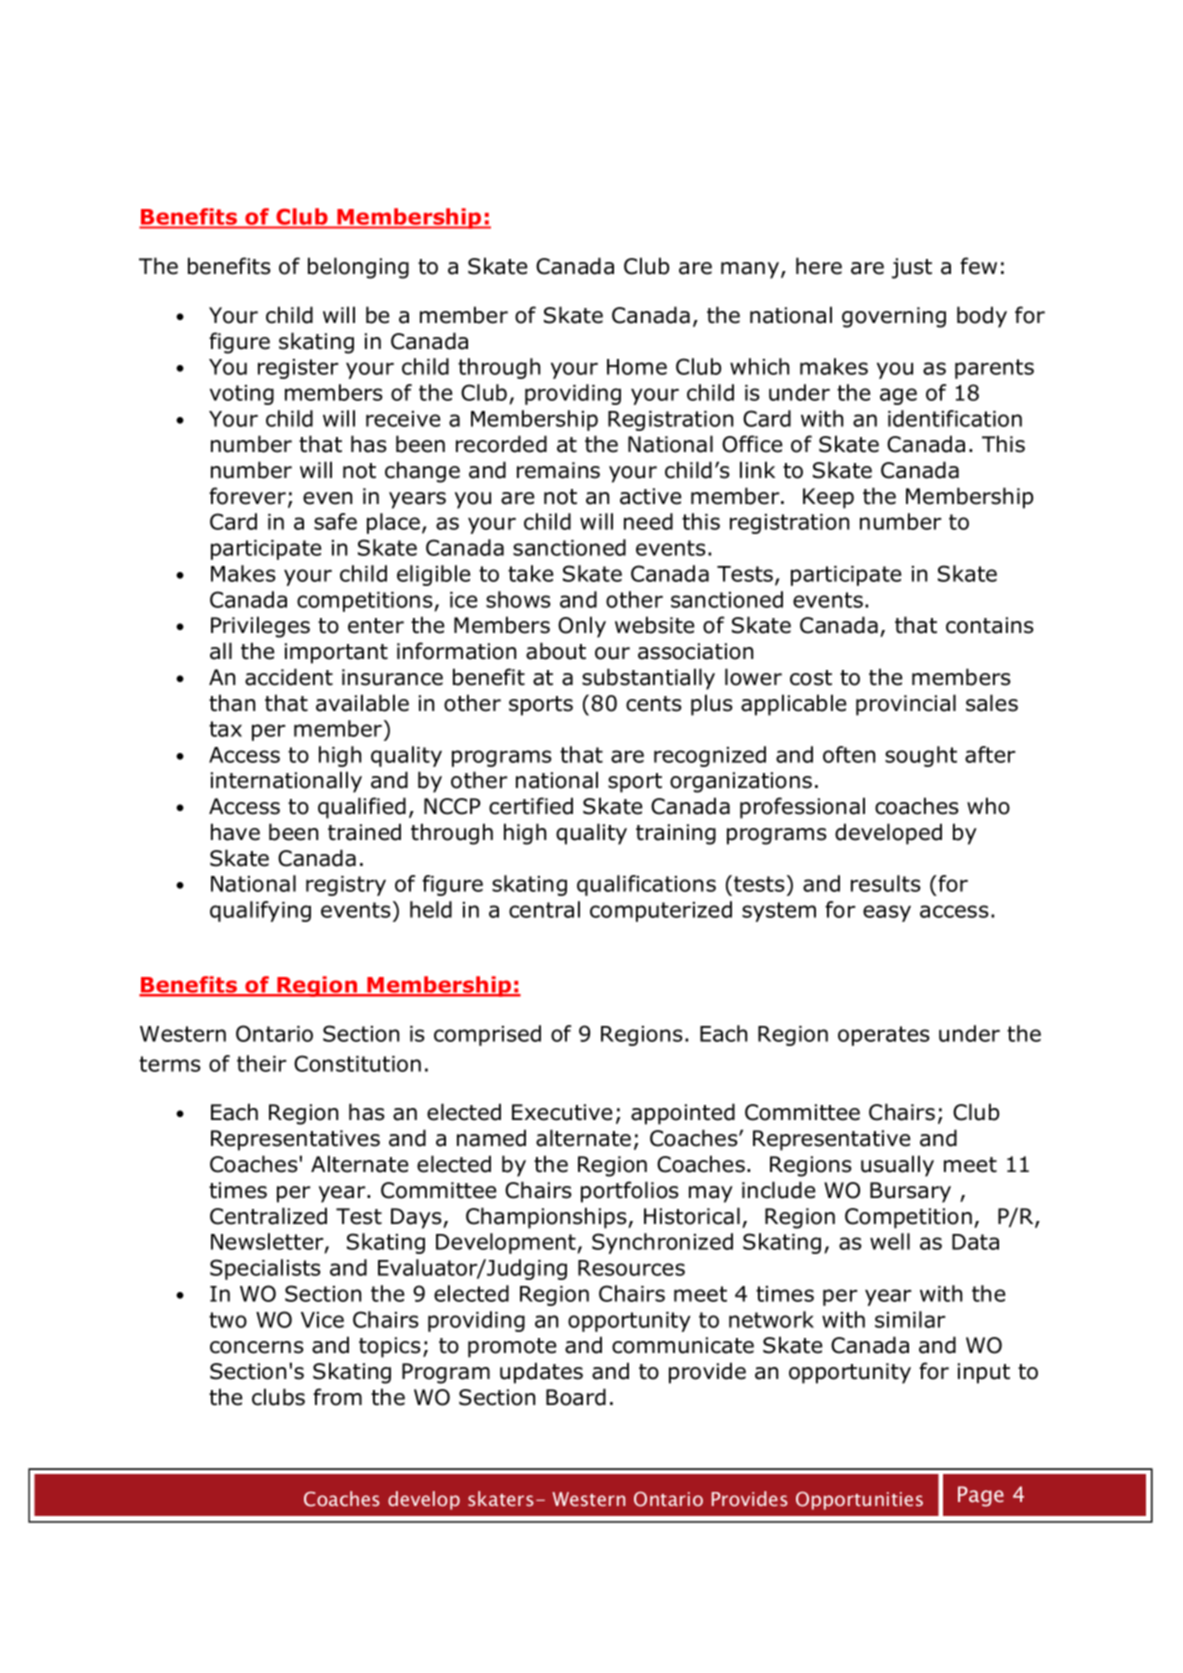 The width and height of the page is (1183, 1673). I want to click on Home, so click(637, 367).
